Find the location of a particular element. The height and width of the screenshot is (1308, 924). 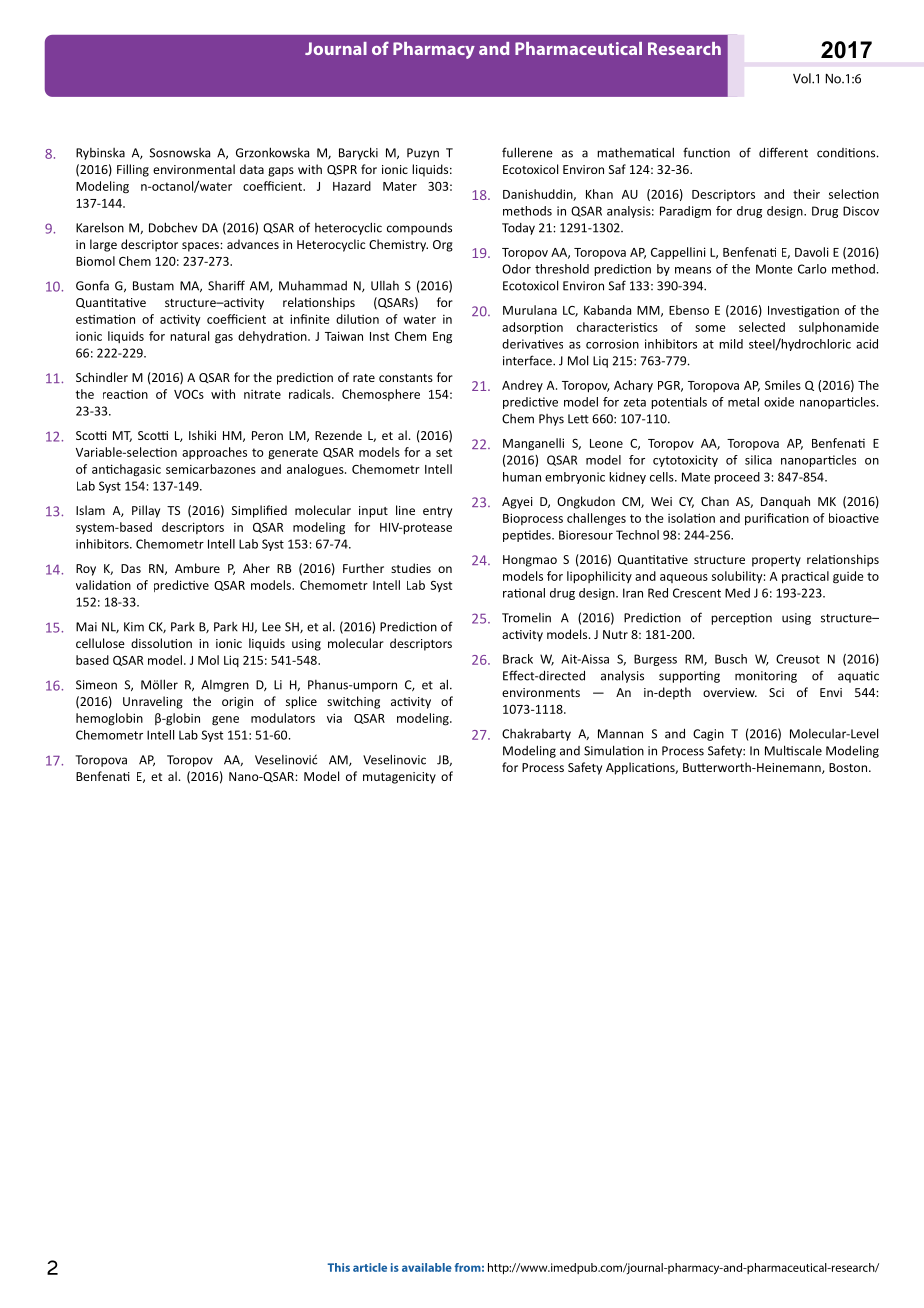

their is located at coordinates (806, 194).
